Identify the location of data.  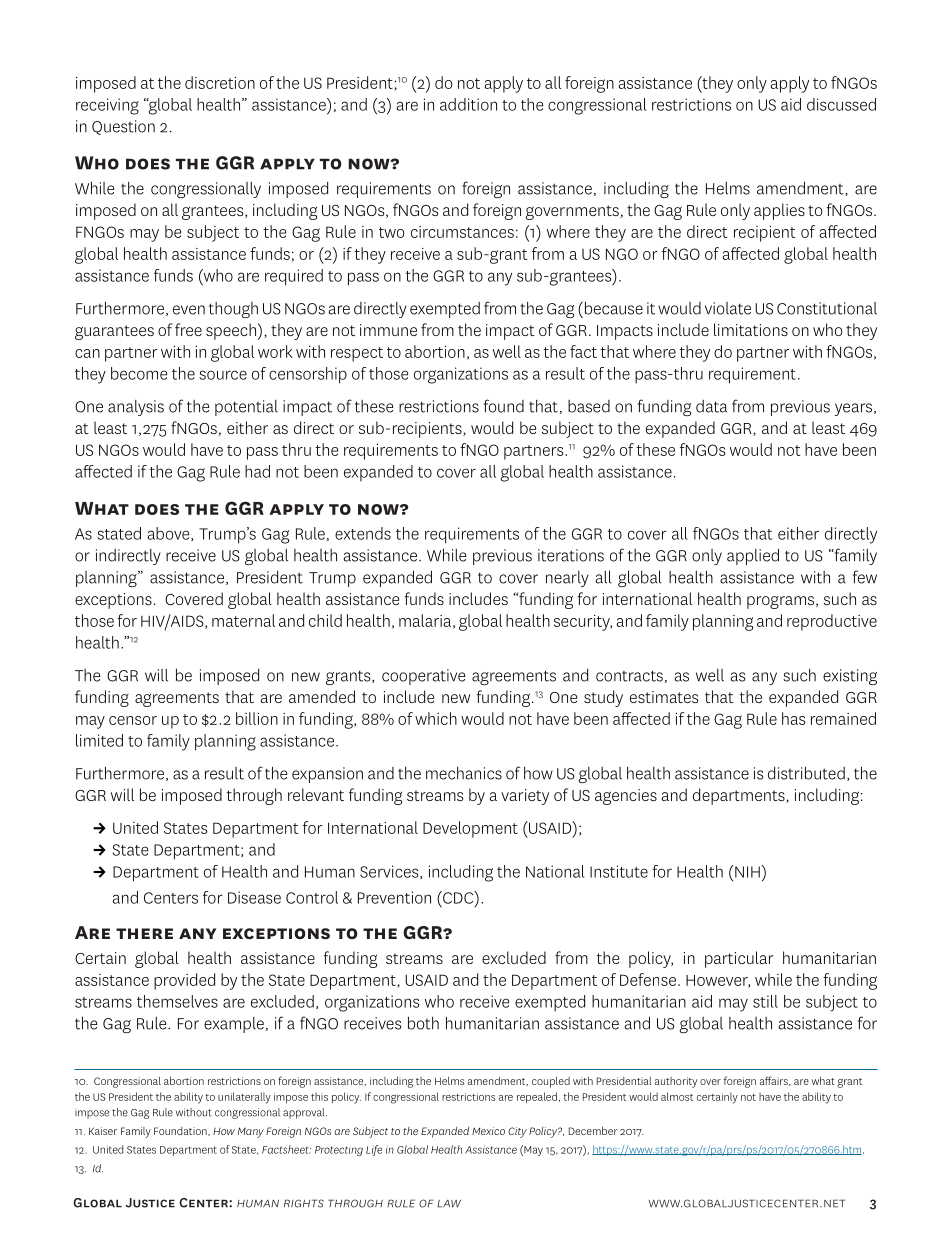
(711, 406).
